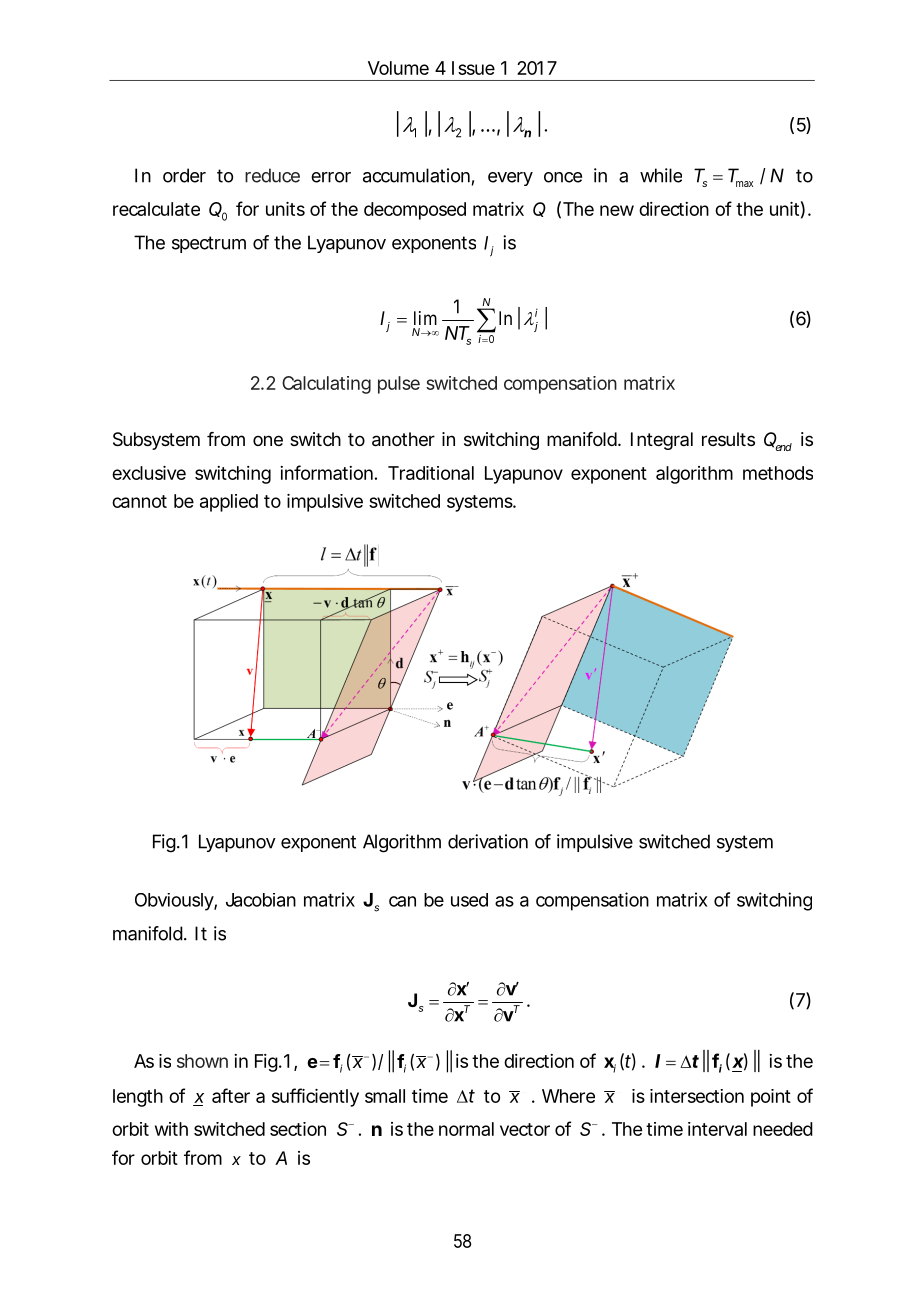 The height and width of the screenshot is (1308, 924). Describe the element at coordinates (403, 439) in the screenshot. I see `another` at that location.
